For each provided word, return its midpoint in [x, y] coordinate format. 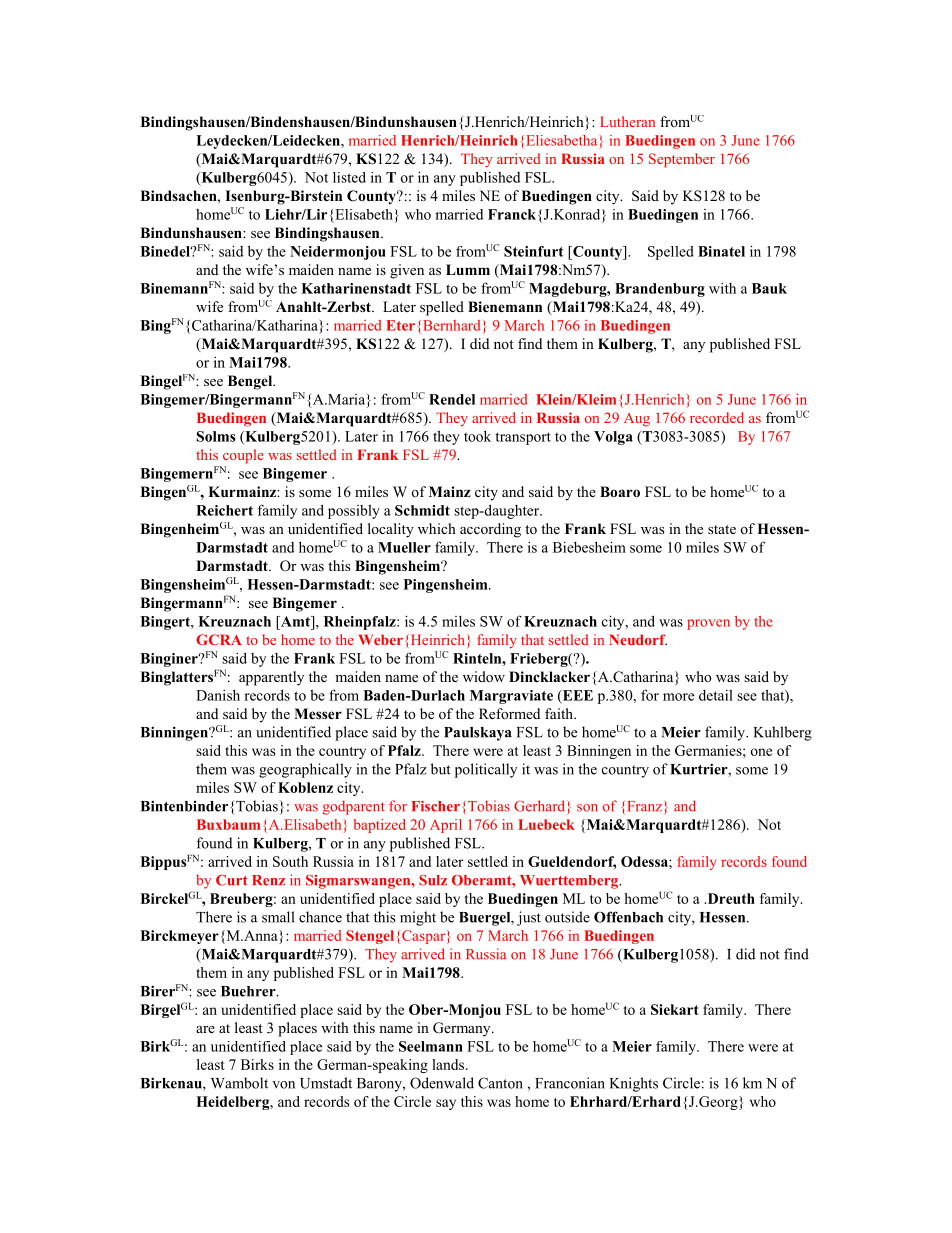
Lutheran [627, 121]
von [283, 1085]
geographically [305, 770]
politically [486, 770]
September [682, 160]
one [761, 752]
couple [243, 456]
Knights [634, 1084]
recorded [717, 417]
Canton [500, 1083]
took [477, 436]
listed [349, 177]
